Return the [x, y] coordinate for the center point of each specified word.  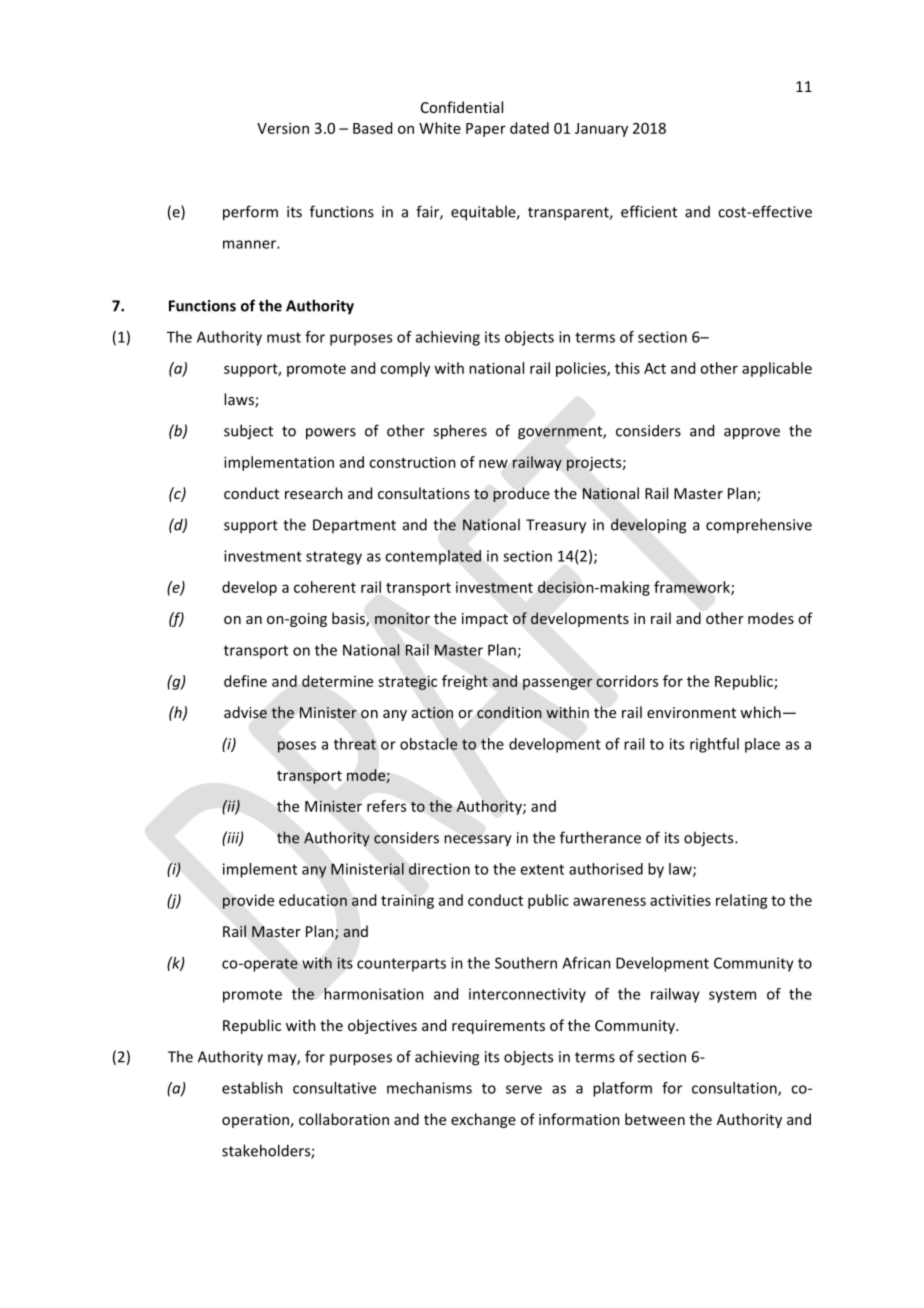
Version [283, 128]
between [655, 1119]
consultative [334, 1088]
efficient [649, 211]
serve [524, 1089]
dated [529, 128]
